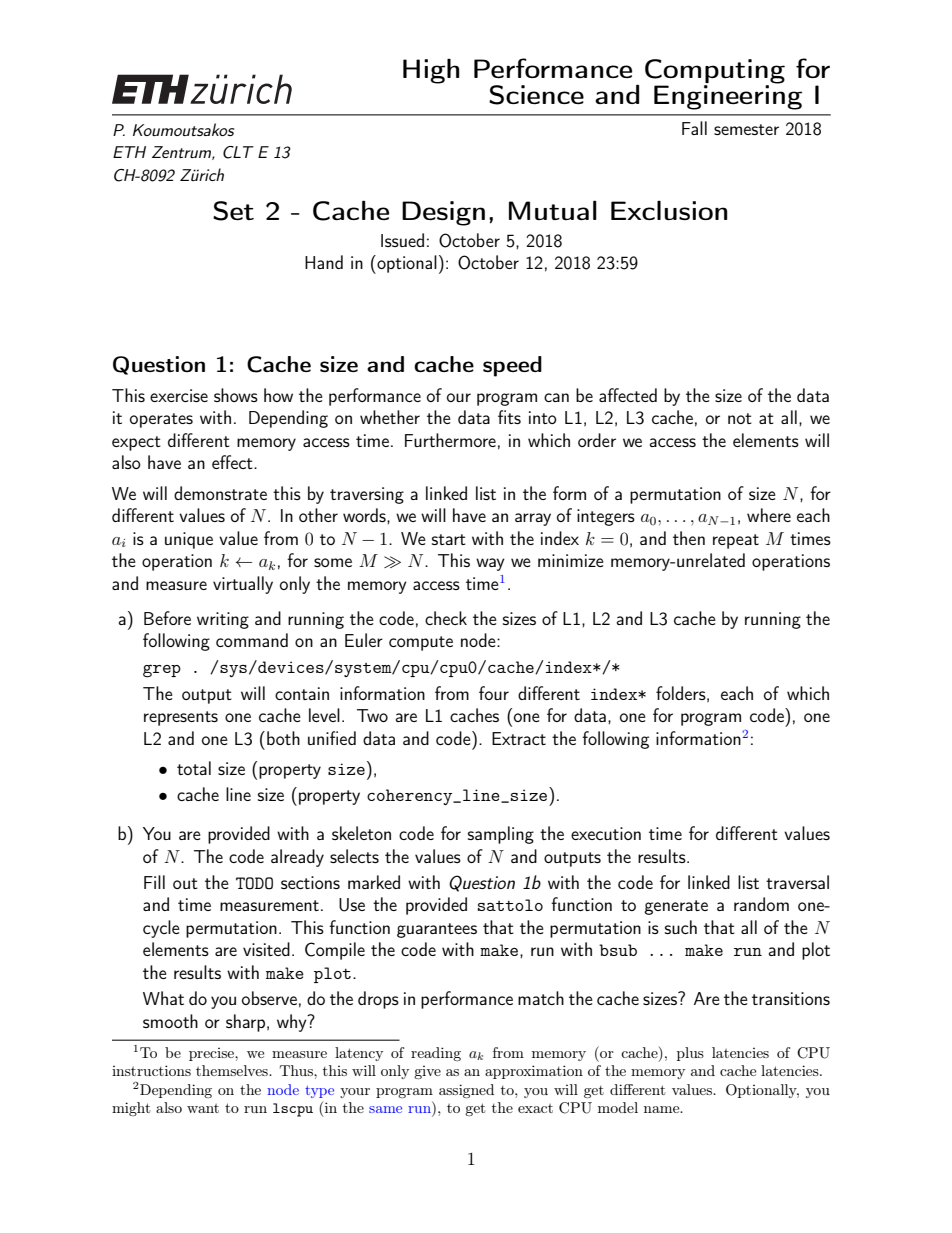 This screenshot has height=1233, width=952. I want to click on Extract, so click(519, 738).
